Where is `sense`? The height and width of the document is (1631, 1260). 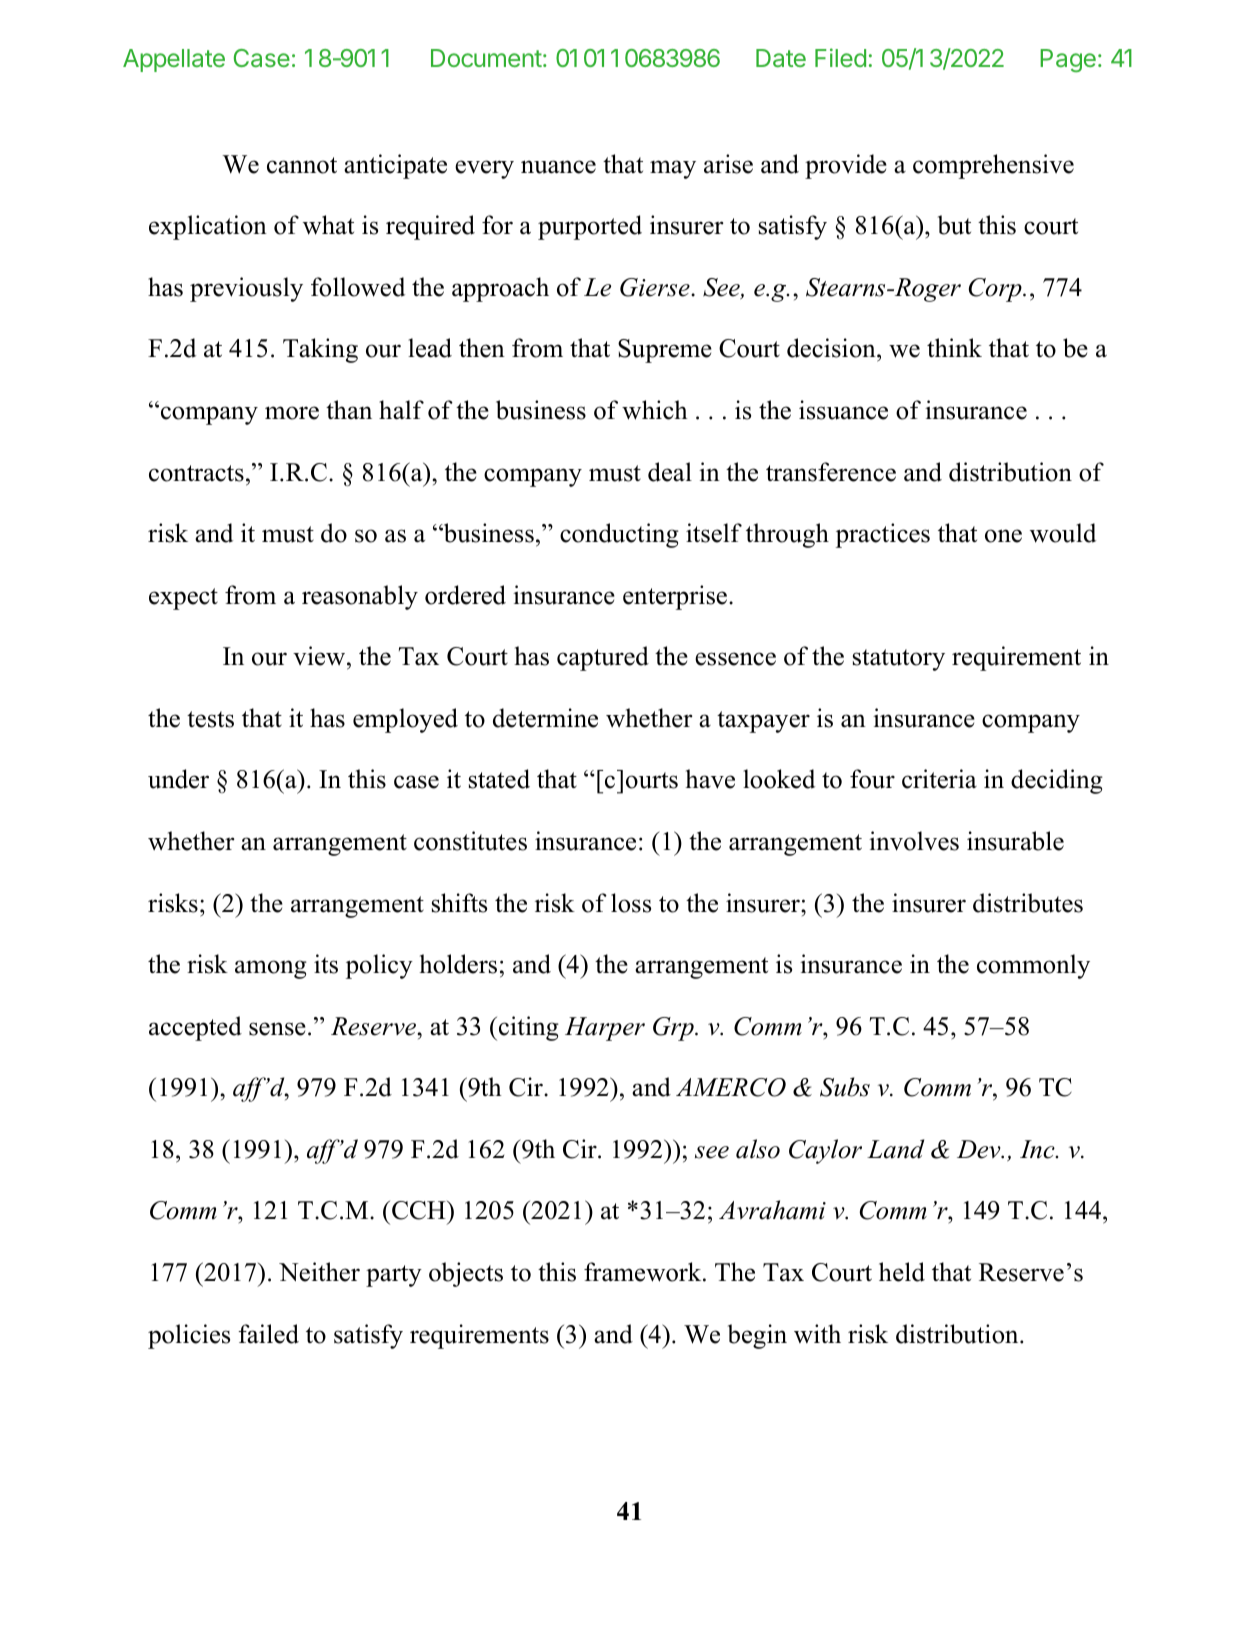 sense is located at coordinates (277, 1029).
